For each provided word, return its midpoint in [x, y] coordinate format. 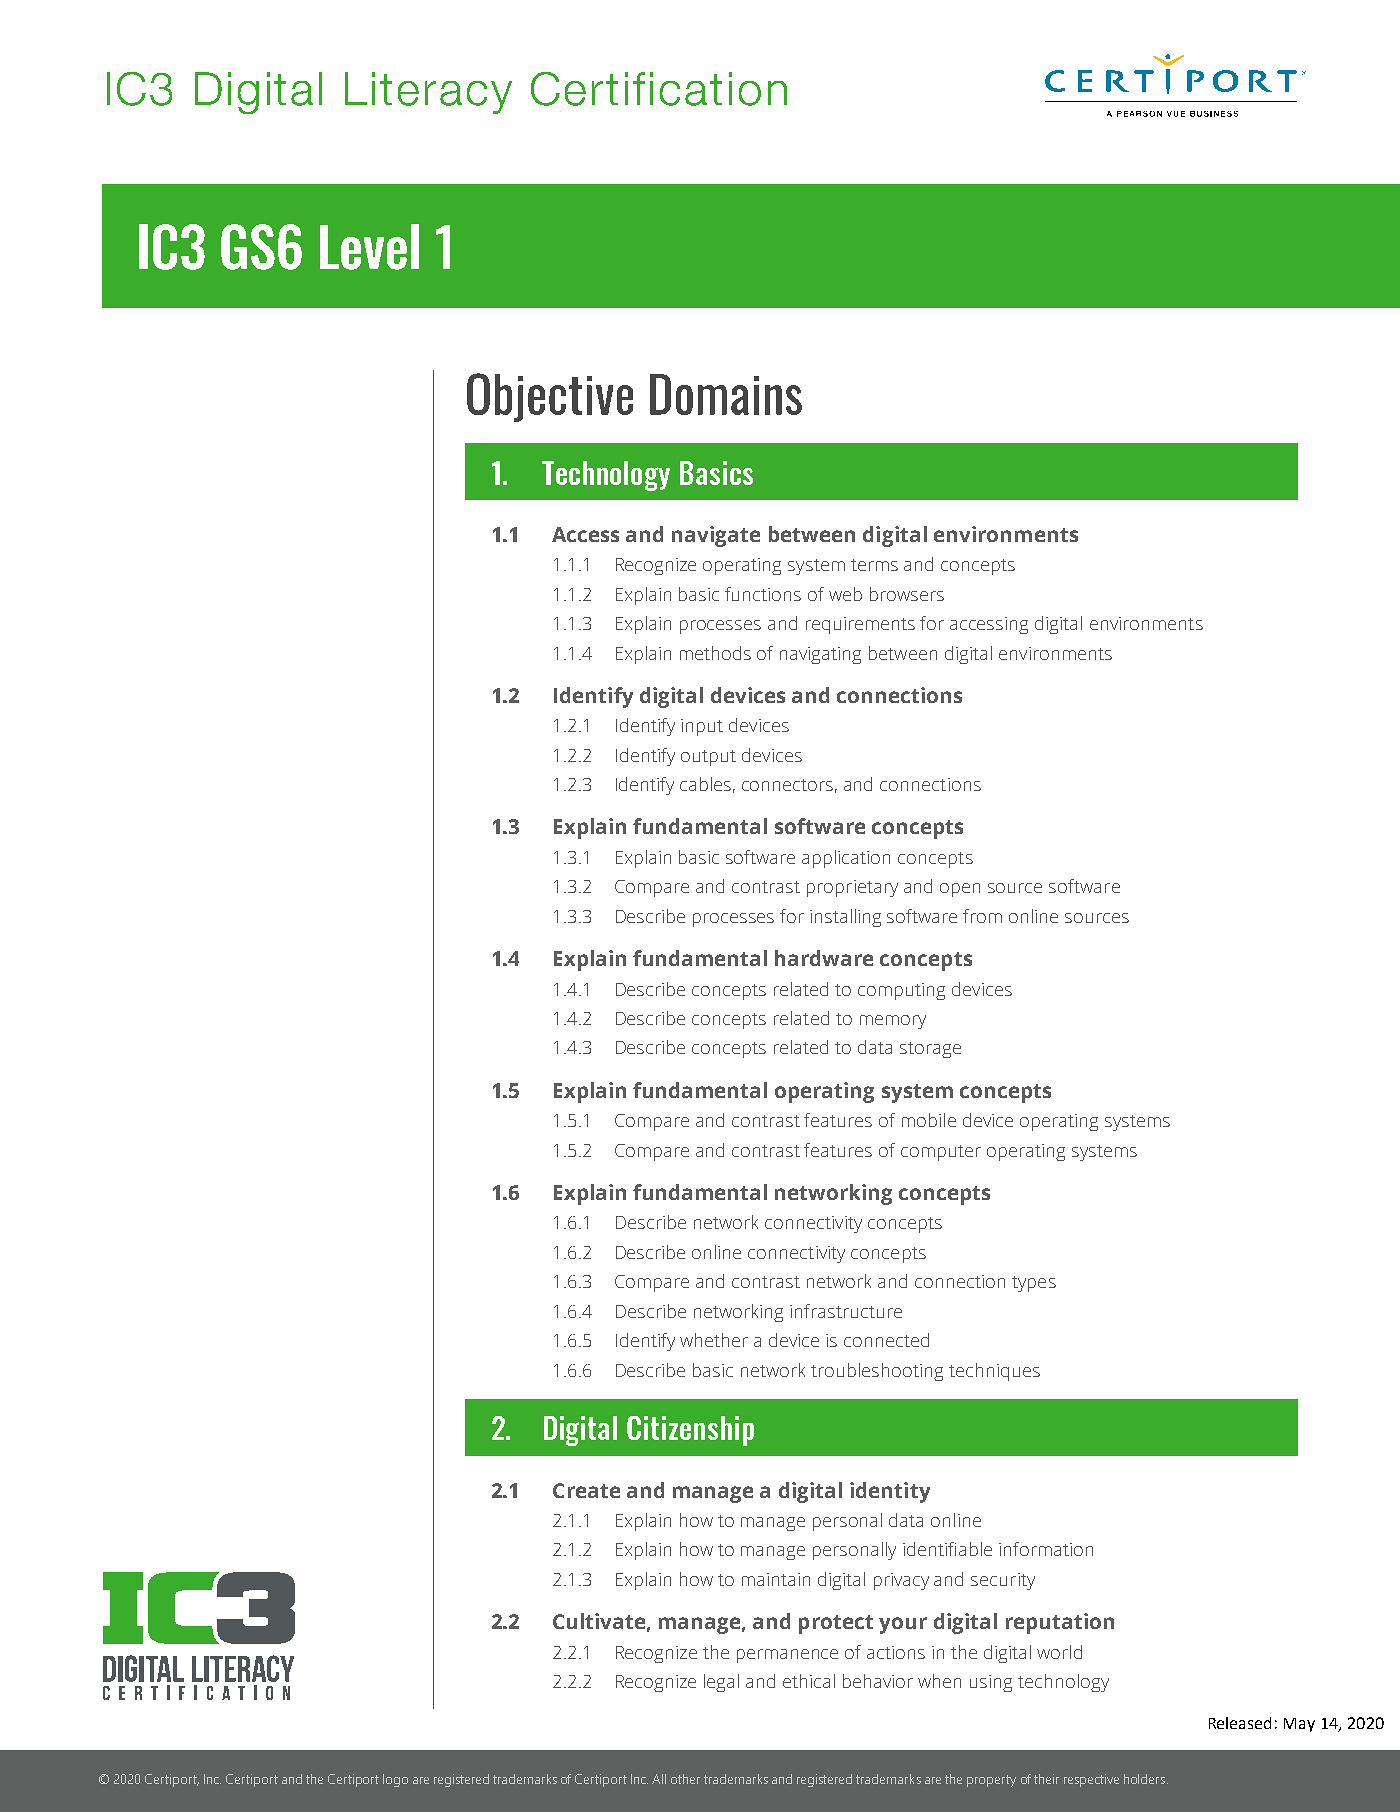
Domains [726, 394]
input [702, 727]
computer [941, 1153]
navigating [820, 655]
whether [714, 1340]
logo [395, 1780]
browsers [907, 594]
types [1034, 1284]
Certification [659, 89]
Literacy [428, 93]
